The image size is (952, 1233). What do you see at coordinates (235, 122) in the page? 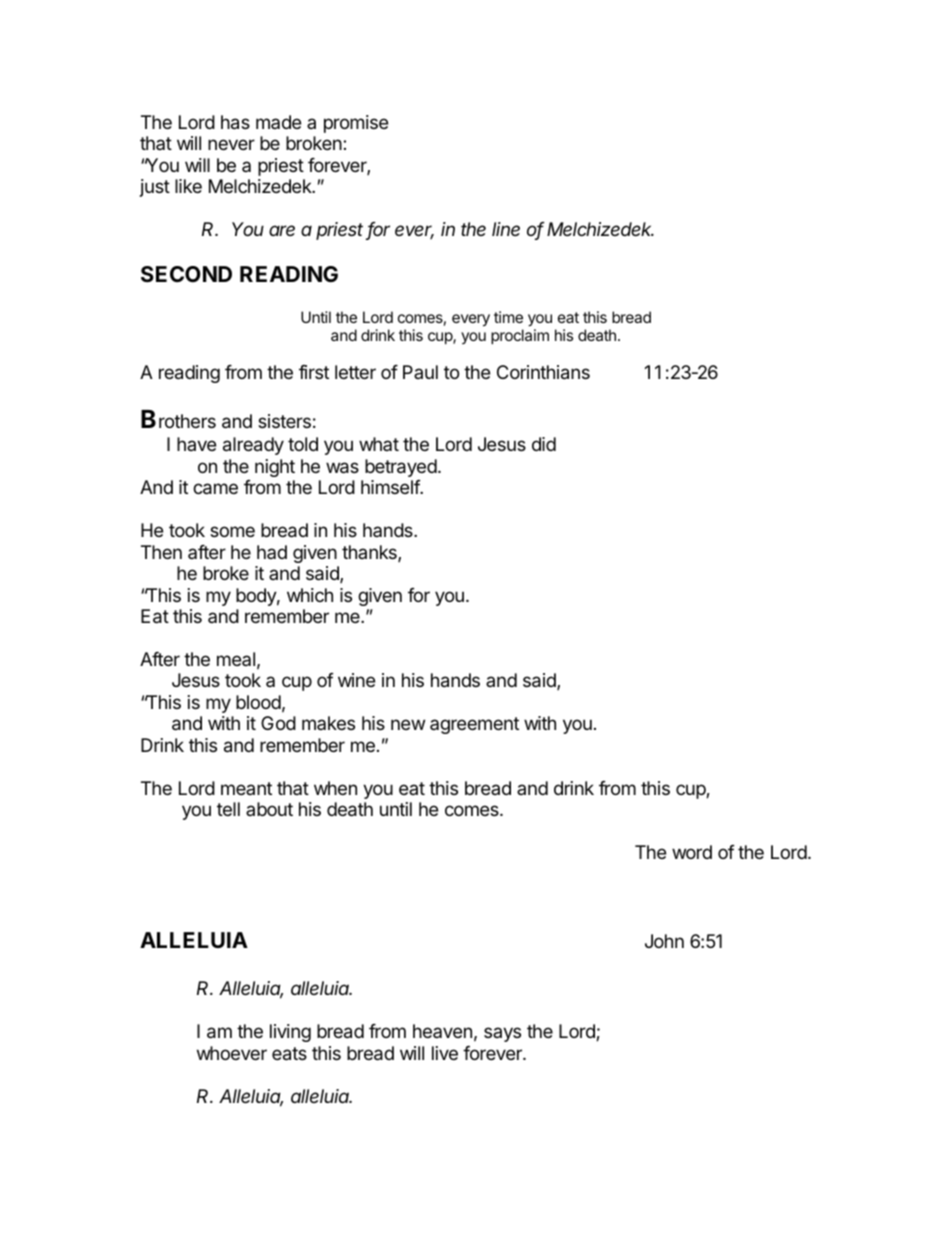
I see `has` at bounding box center [235, 122].
